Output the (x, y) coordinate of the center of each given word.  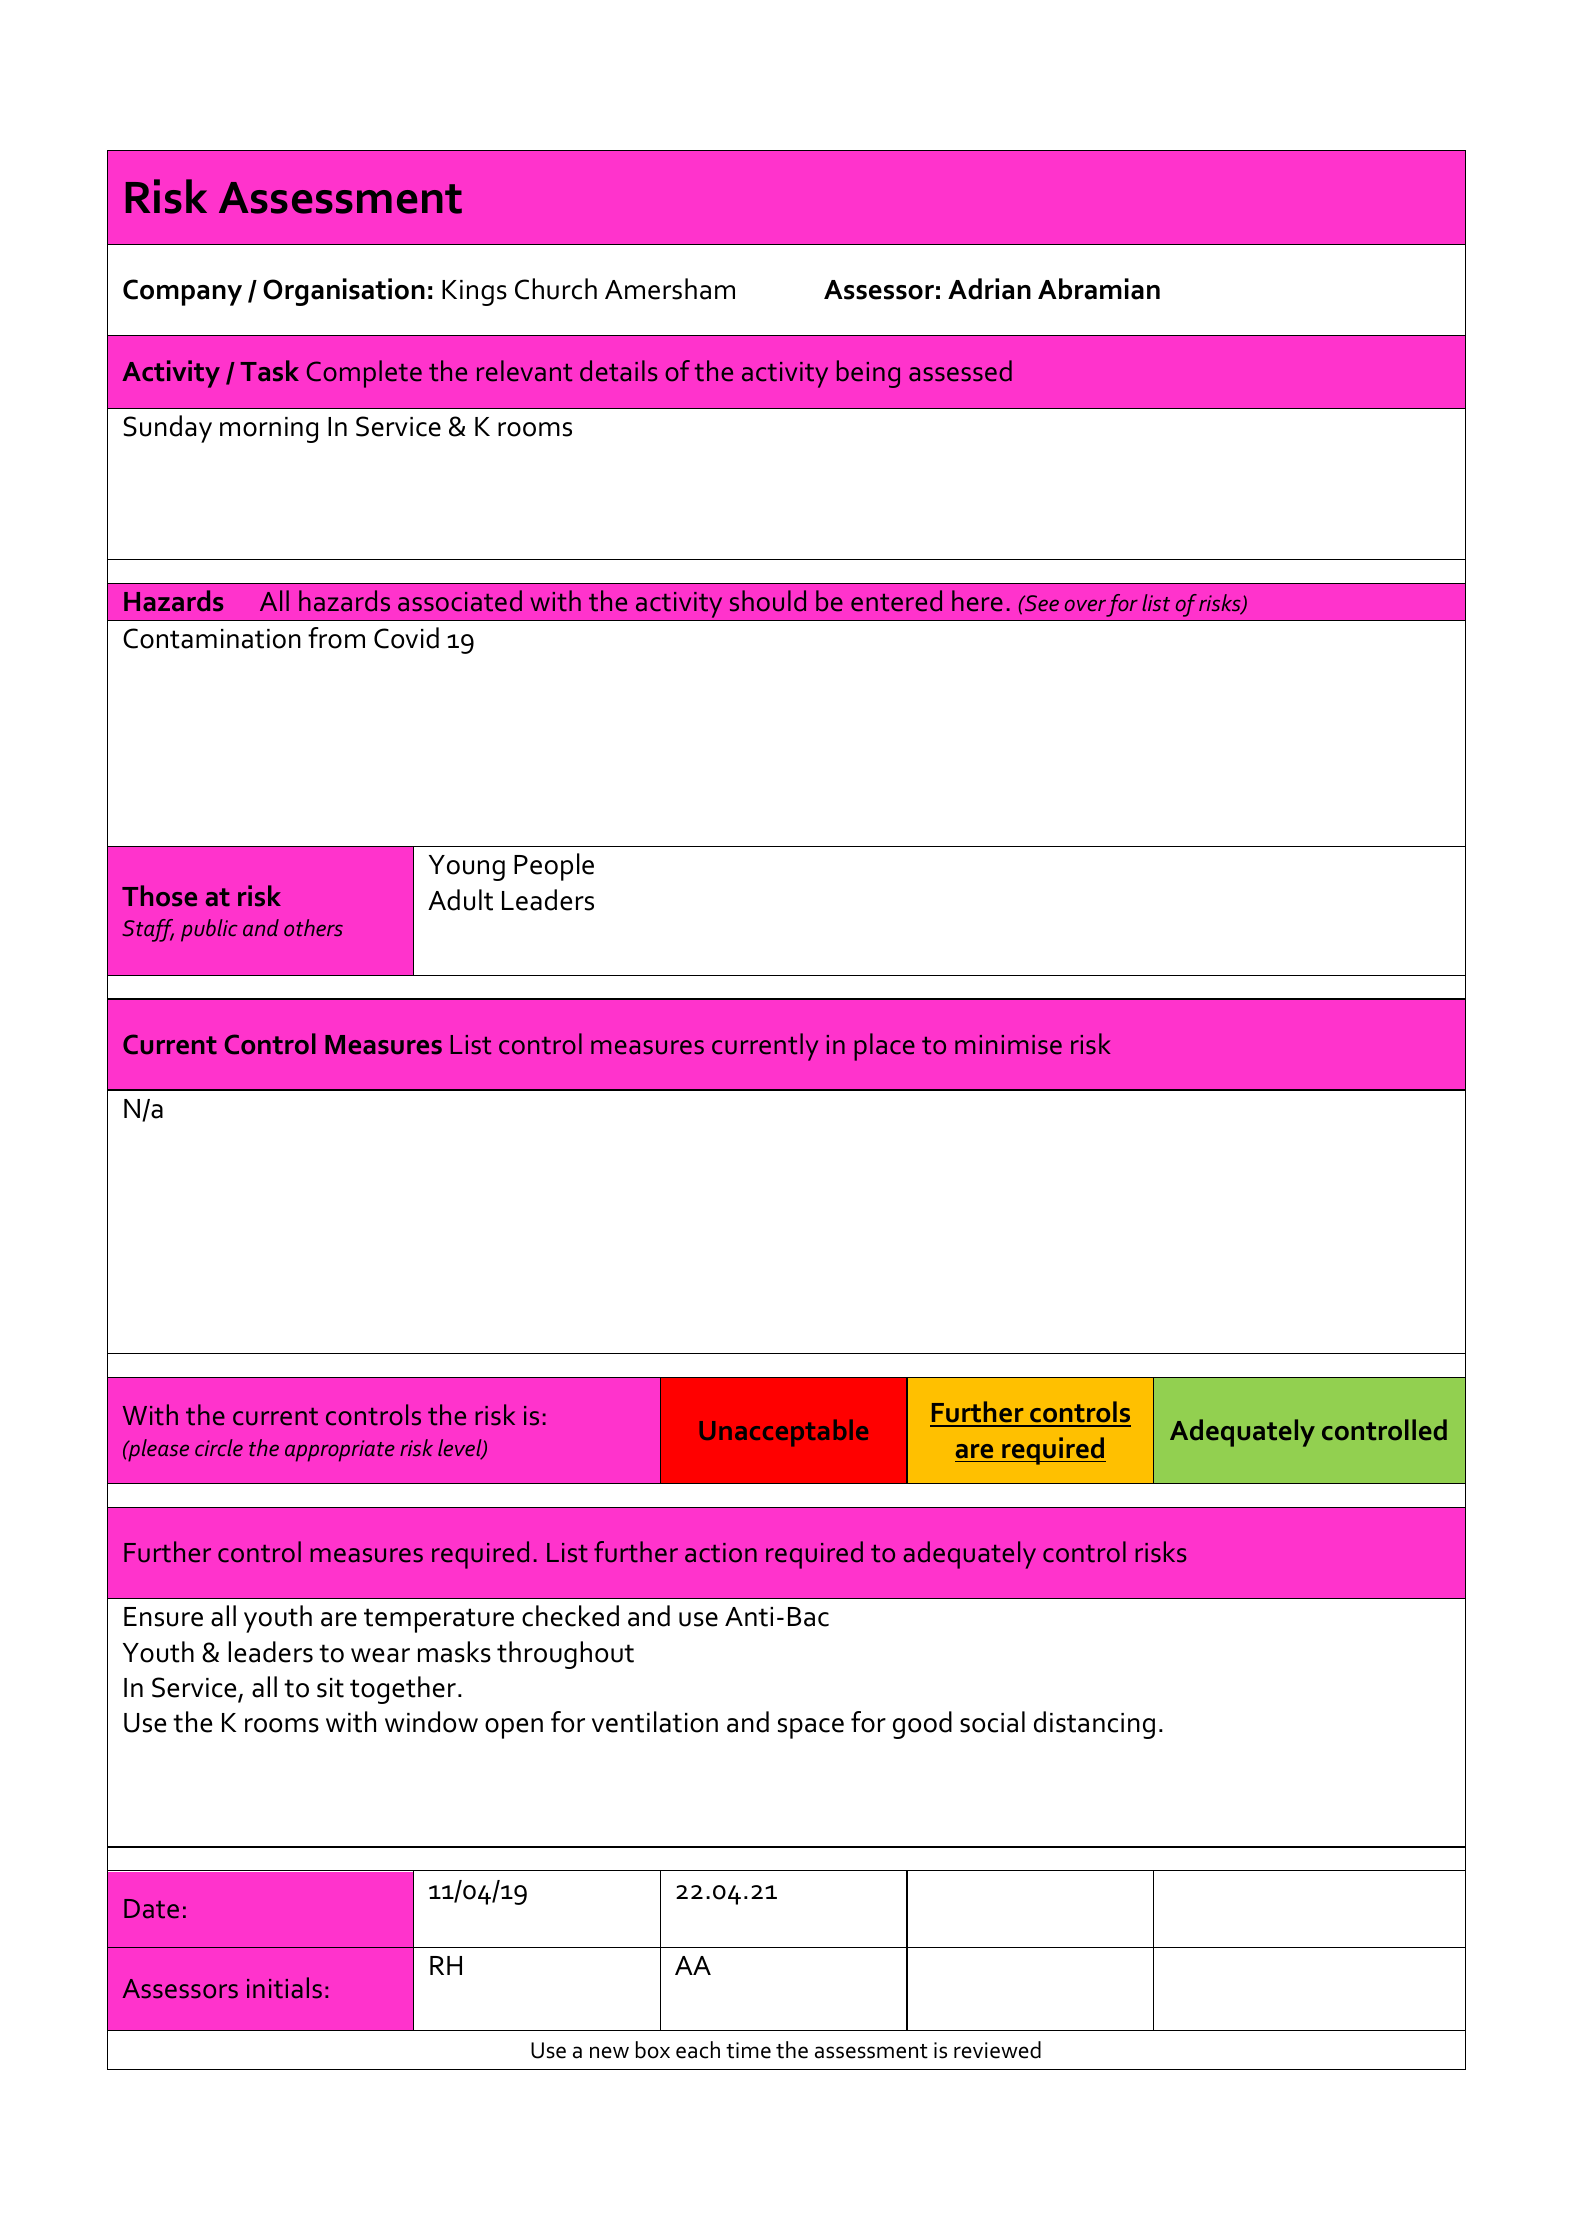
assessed (960, 371)
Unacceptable (784, 1433)
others (313, 927)
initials (284, 1988)
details (619, 371)
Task (269, 371)
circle (219, 1447)
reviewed (997, 2050)
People (554, 867)
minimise (1008, 1045)
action (721, 1553)
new (609, 2052)
